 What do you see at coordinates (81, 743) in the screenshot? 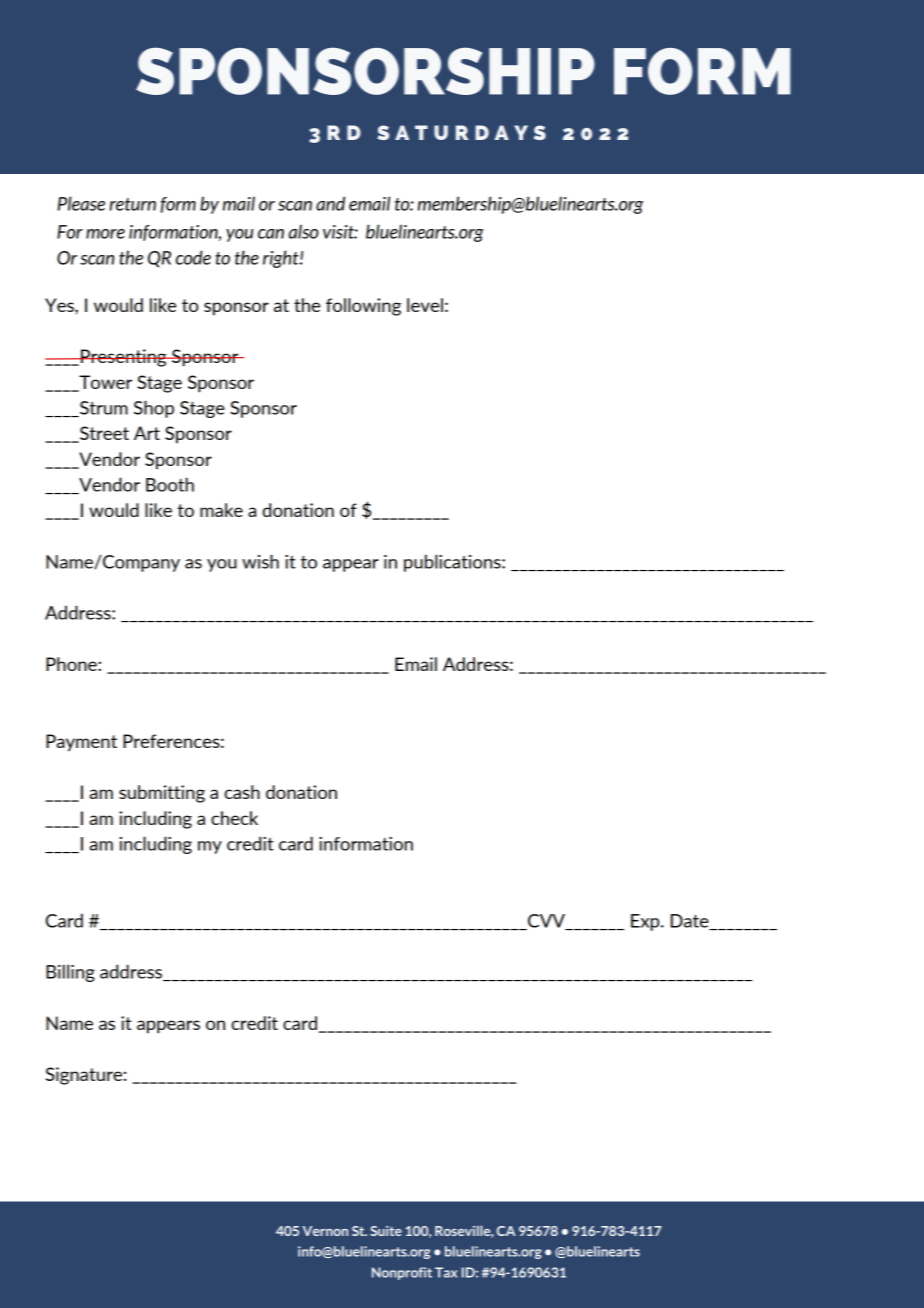
I see `Payment` at bounding box center [81, 743].
